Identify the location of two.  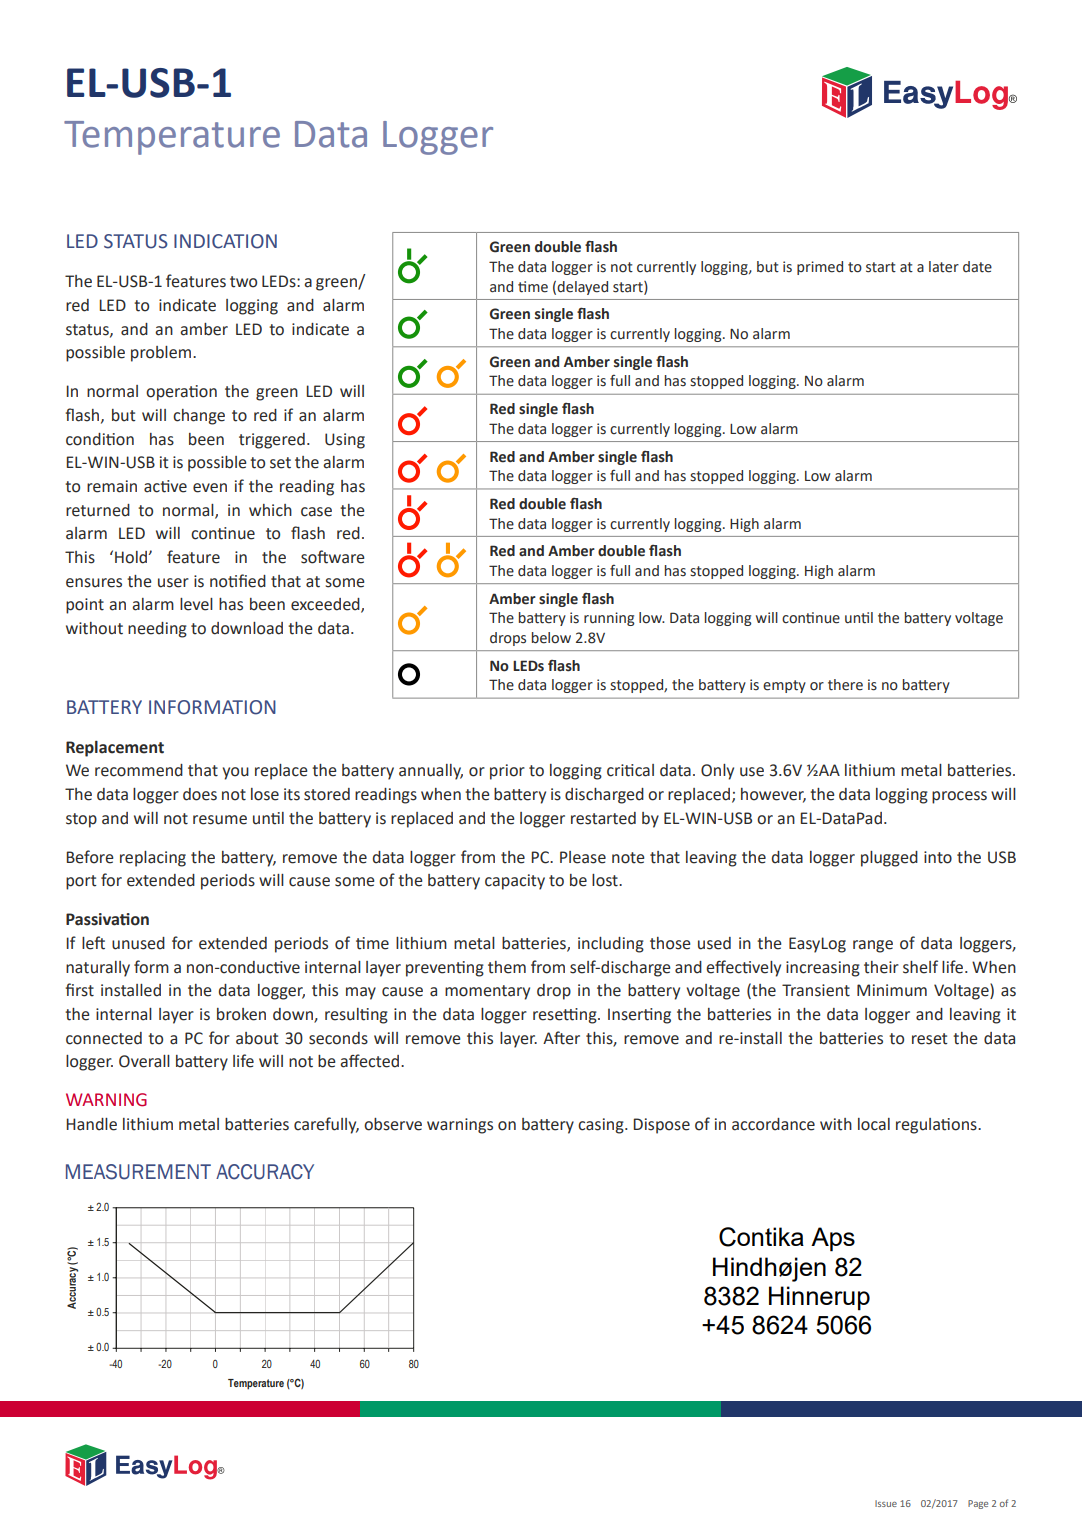
(243, 282).
